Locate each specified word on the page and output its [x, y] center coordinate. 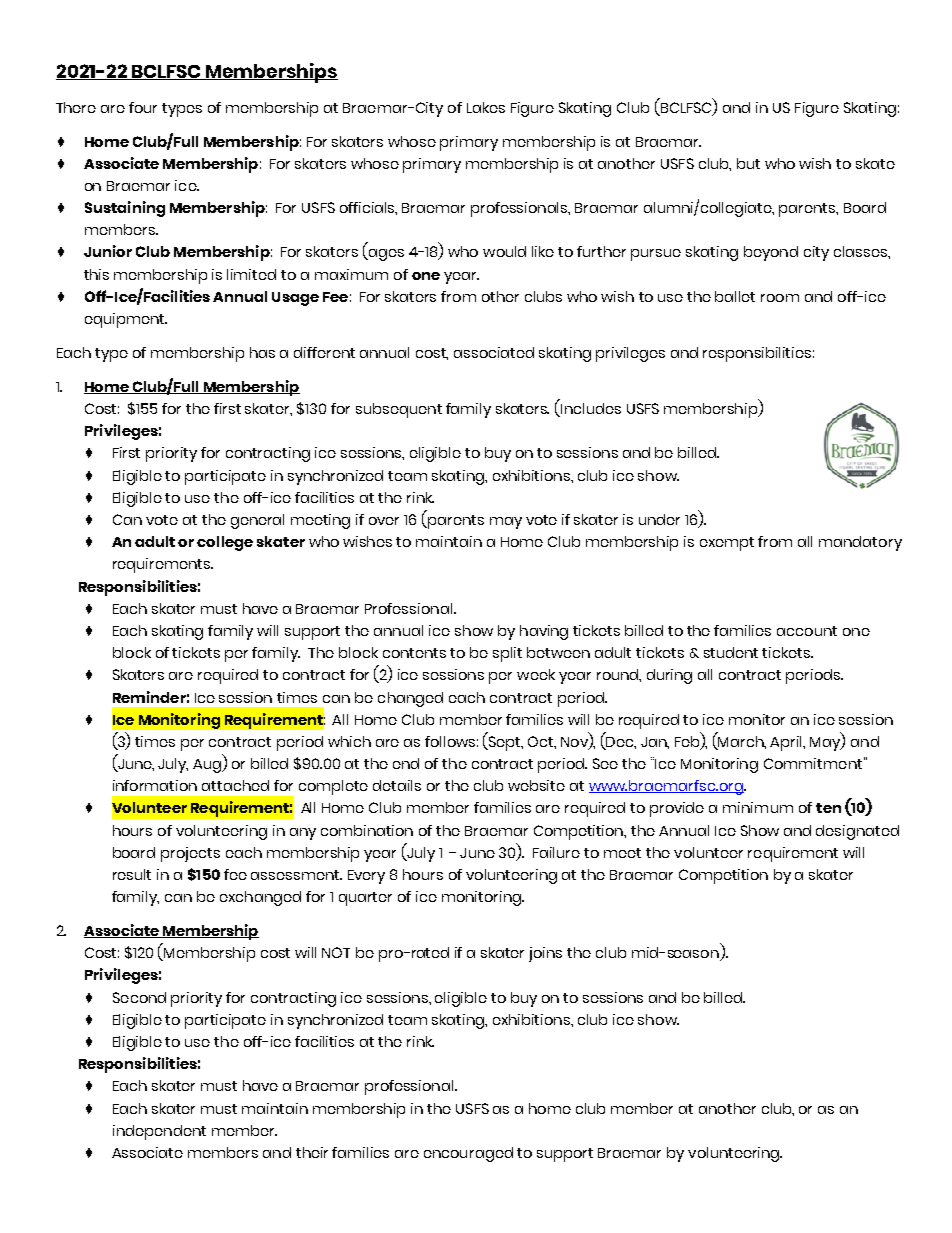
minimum [758, 807]
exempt [727, 544]
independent [159, 1132]
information [155, 785]
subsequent [399, 410]
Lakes [486, 107]
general [257, 521]
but [748, 163]
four [143, 107]
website [536, 785]
